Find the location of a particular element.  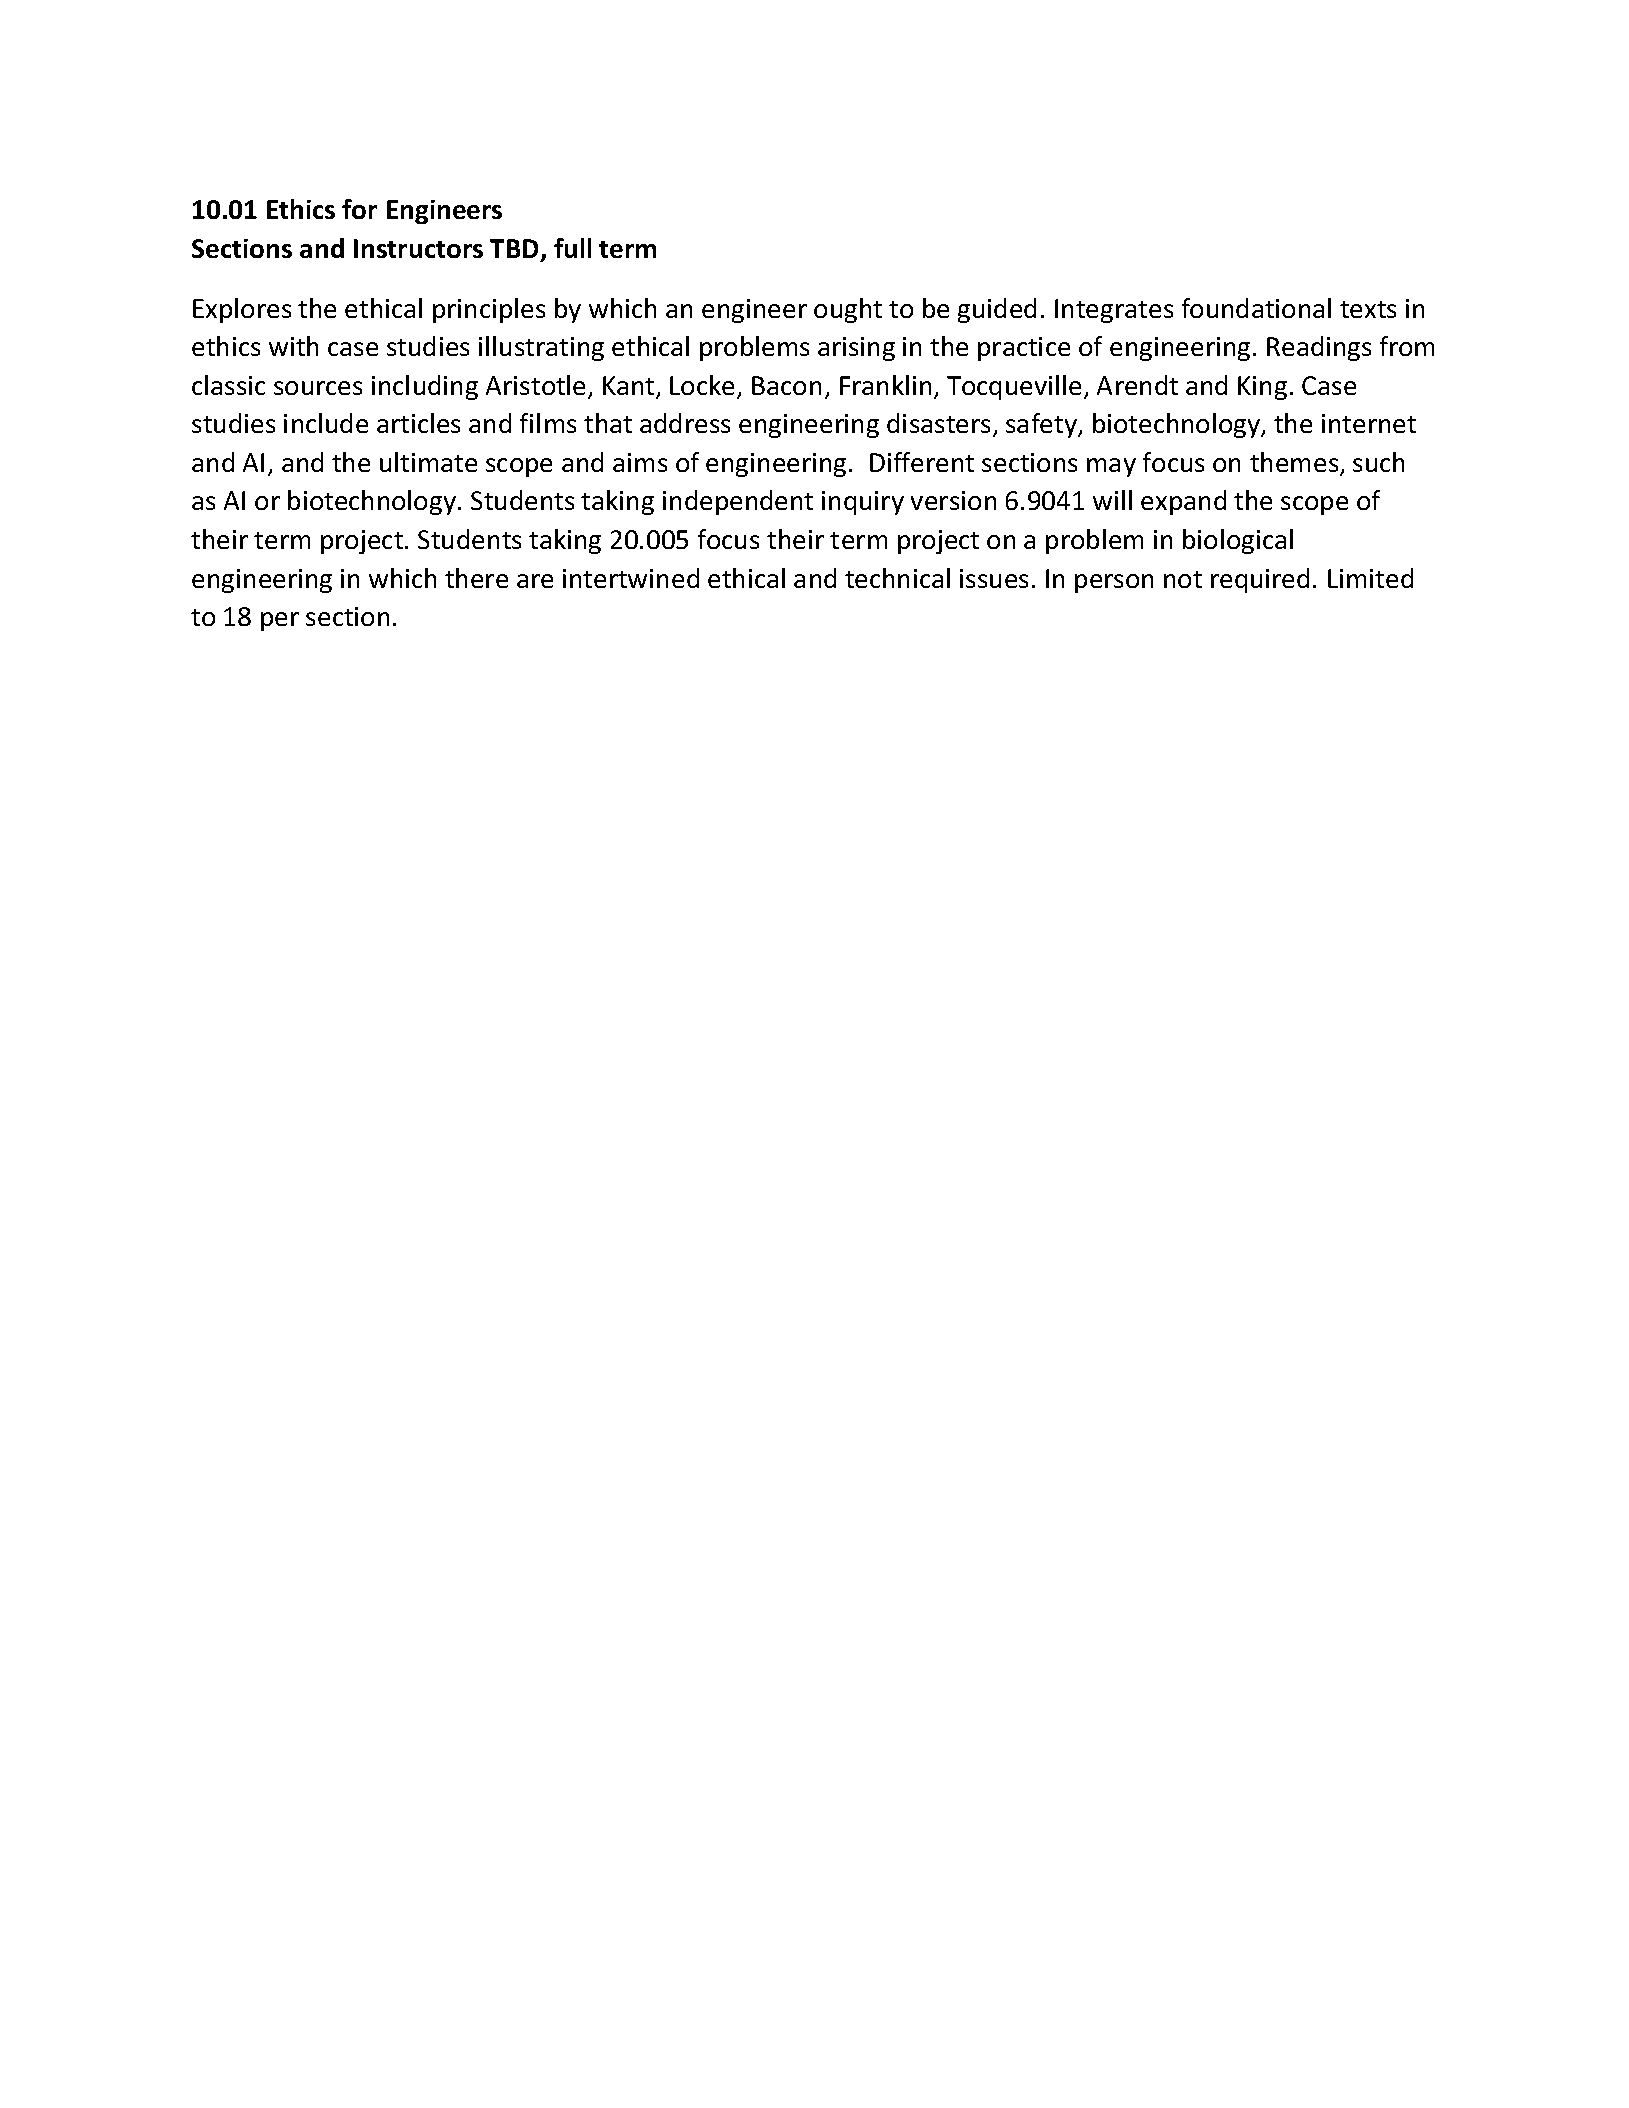

full is located at coordinates (572, 248).
